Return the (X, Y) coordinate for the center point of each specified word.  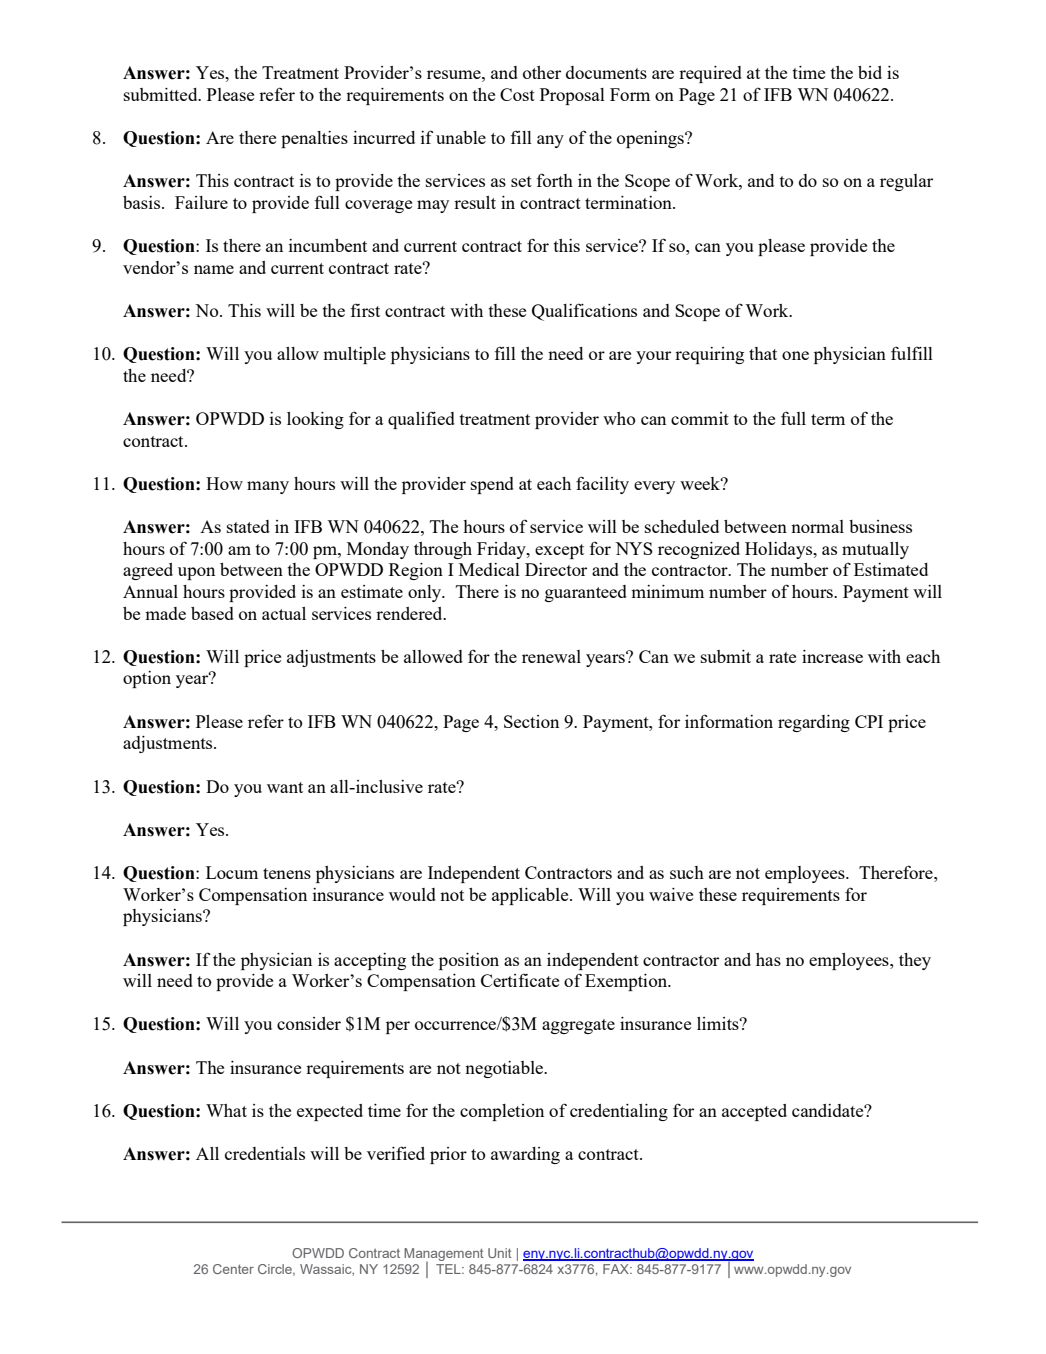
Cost (517, 94)
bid (870, 72)
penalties (314, 139)
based (212, 613)
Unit (500, 1253)
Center (233, 1269)
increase (832, 656)
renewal (551, 656)
